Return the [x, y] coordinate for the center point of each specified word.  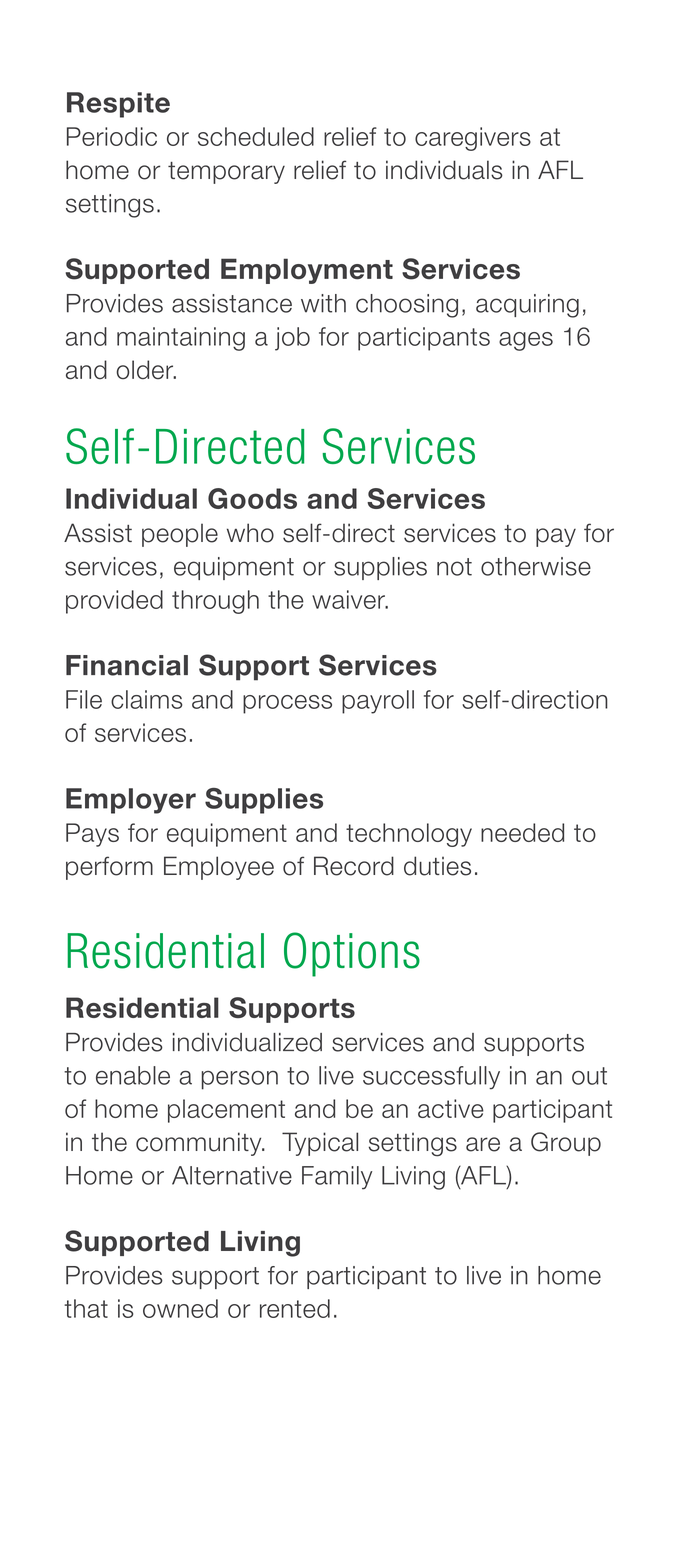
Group [566, 1144]
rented [295, 1308]
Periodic [112, 136]
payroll [378, 702]
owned [180, 1308]
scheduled [256, 136]
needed [522, 832]
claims [147, 699]
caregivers [473, 139]
